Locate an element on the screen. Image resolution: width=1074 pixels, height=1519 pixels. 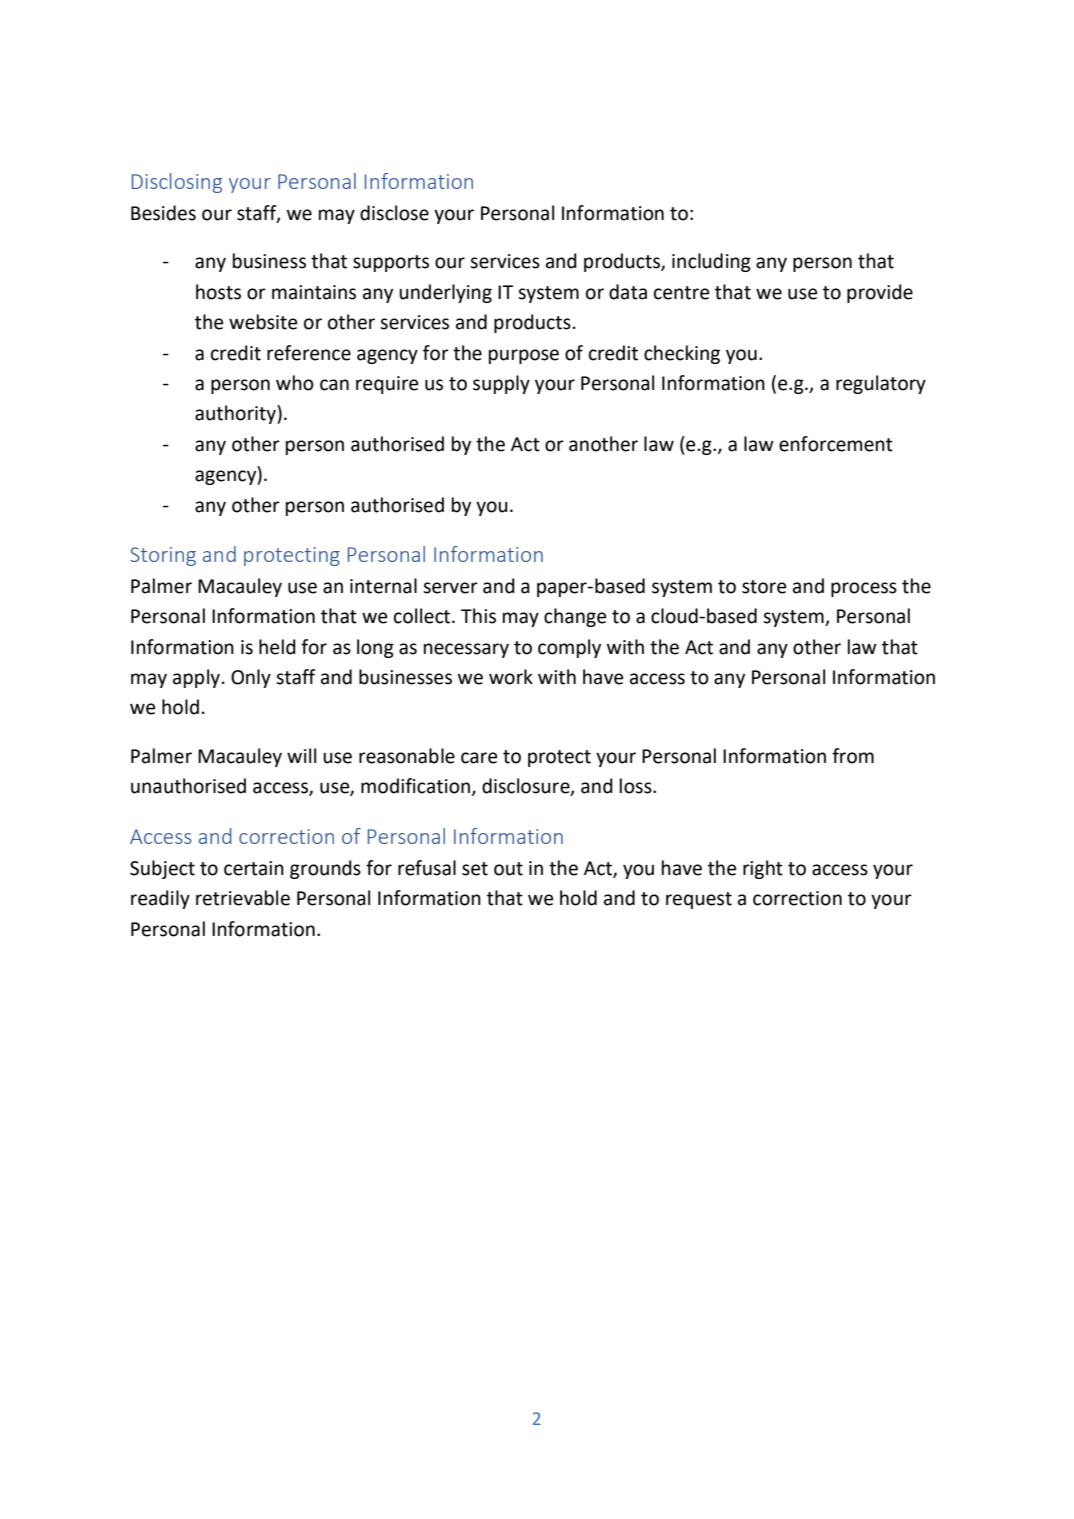
certain is located at coordinates (254, 868).
